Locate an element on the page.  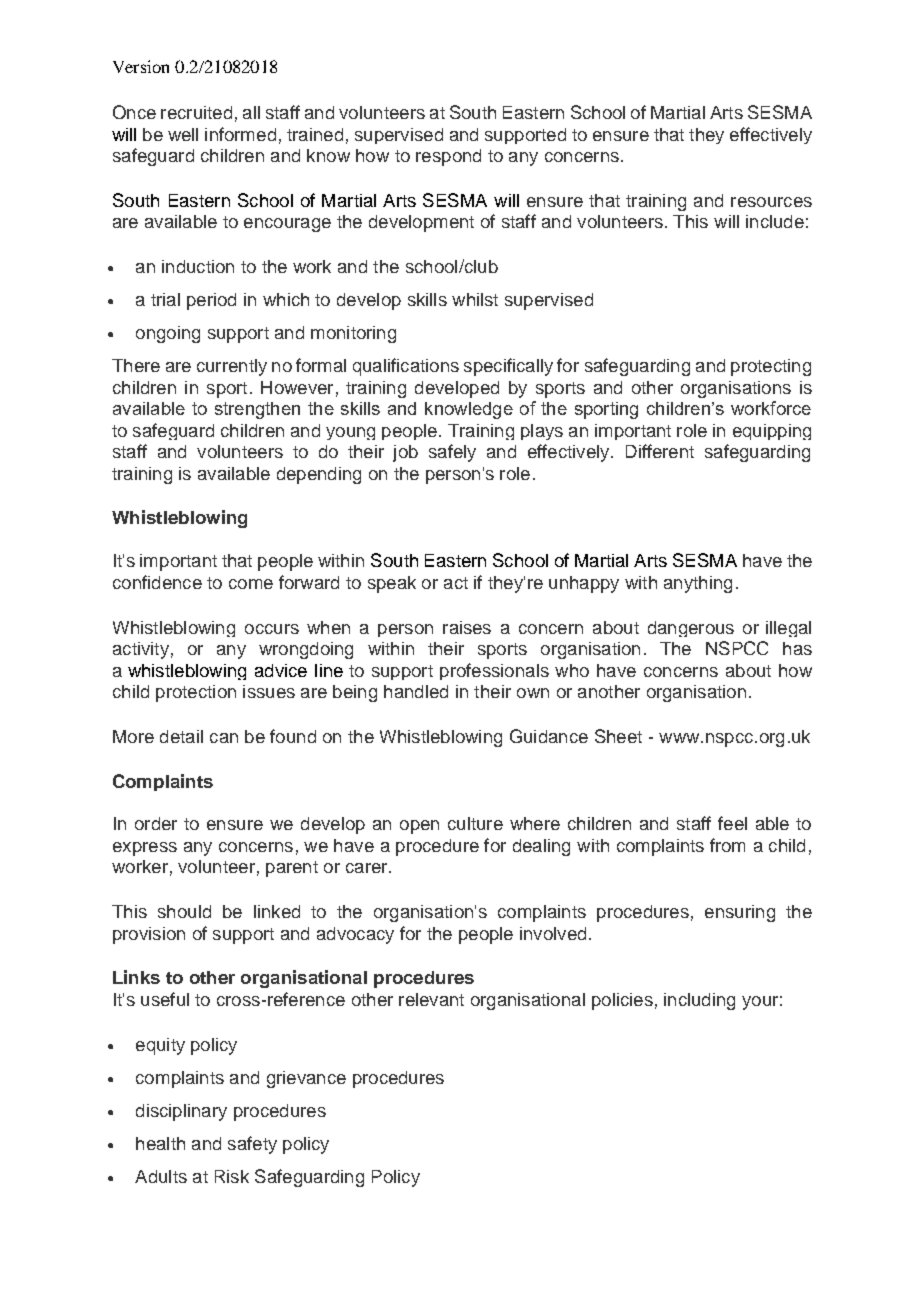
order is located at coordinates (156, 823).
